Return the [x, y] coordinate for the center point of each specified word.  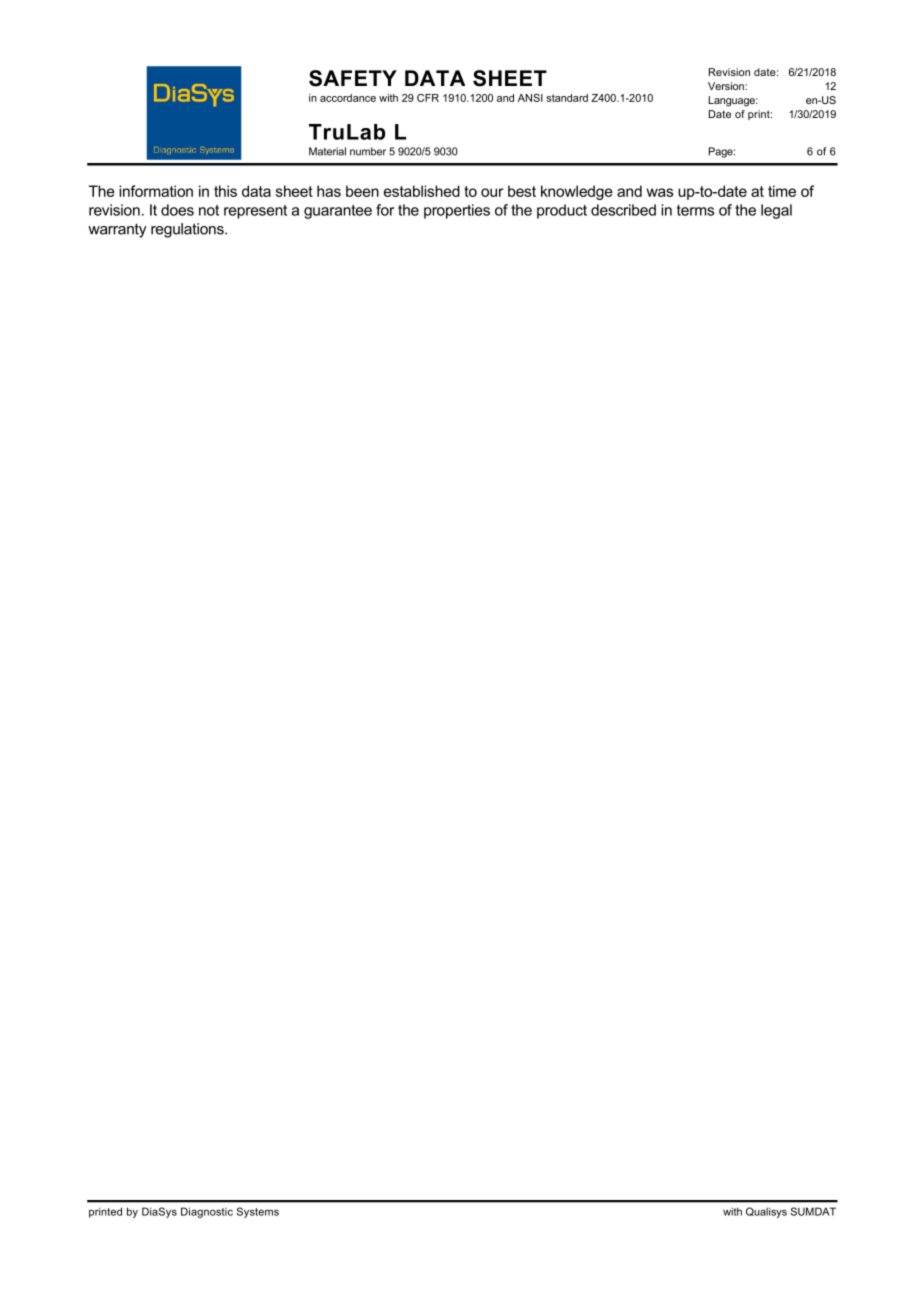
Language [733, 101]
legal [776, 211]
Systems [258, 1212]
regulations [188, 230]
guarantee [338, 212]
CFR [428, 98]
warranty [117, 230]
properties [457, 211]
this [225, 191]
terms [695, 210]
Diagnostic [207, 1212]
